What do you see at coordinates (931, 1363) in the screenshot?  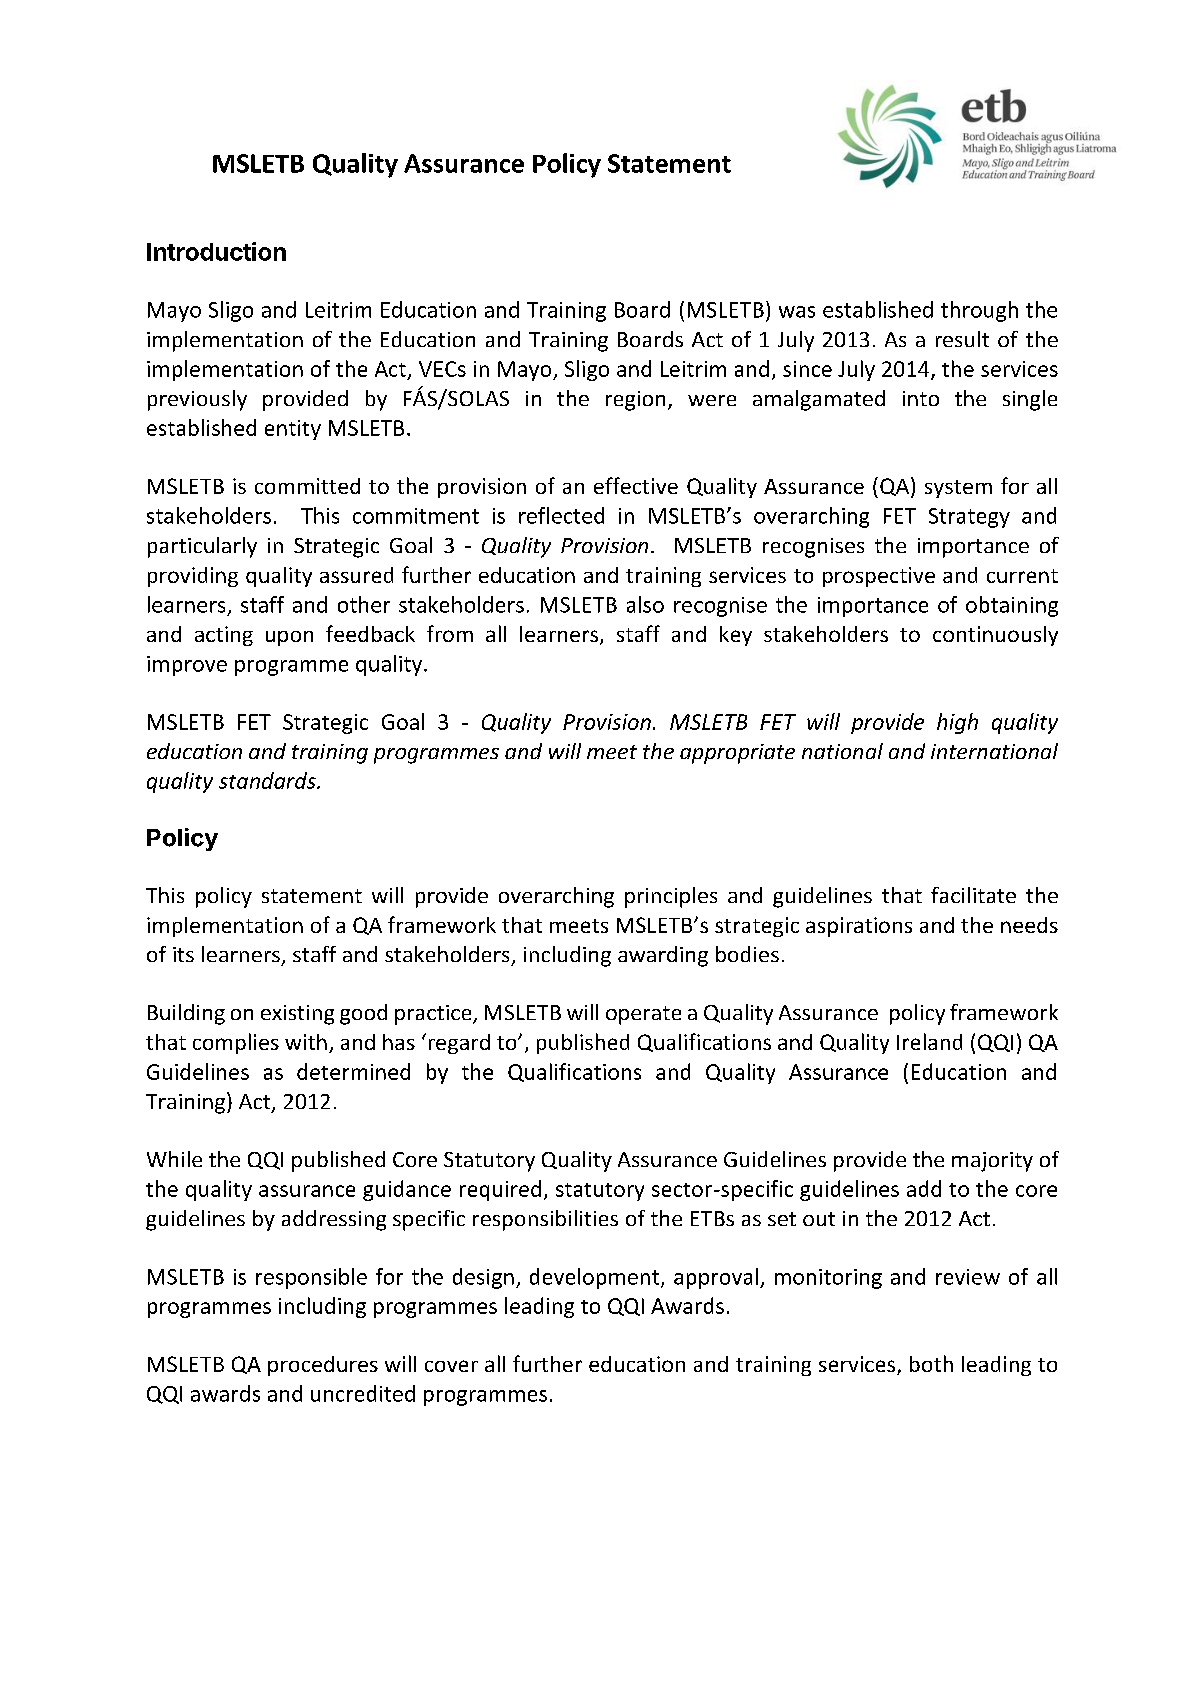 I see `both` at bounding box center [931, 1363].
